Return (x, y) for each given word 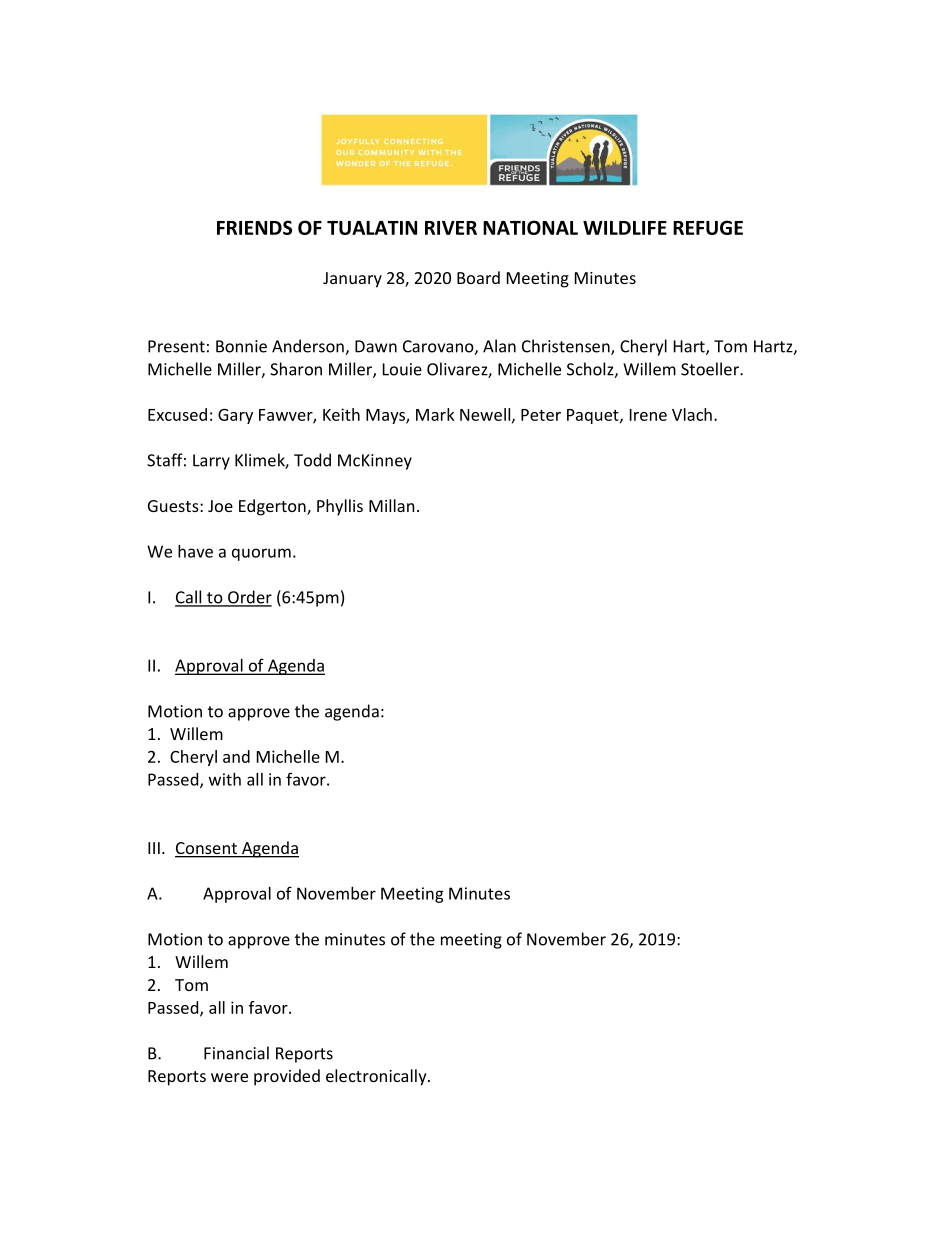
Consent (207, 849)
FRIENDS (254, 227)
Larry (211, 462)
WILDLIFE (625, 228)
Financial (236, 1053)
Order (249, 598)
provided (287, 1077)
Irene (648, 415)
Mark (435, 414)
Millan (392, 505)
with (225, 779)
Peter (541, 415)
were (229, 1077)
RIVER (451, 228)
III (154, 848)
